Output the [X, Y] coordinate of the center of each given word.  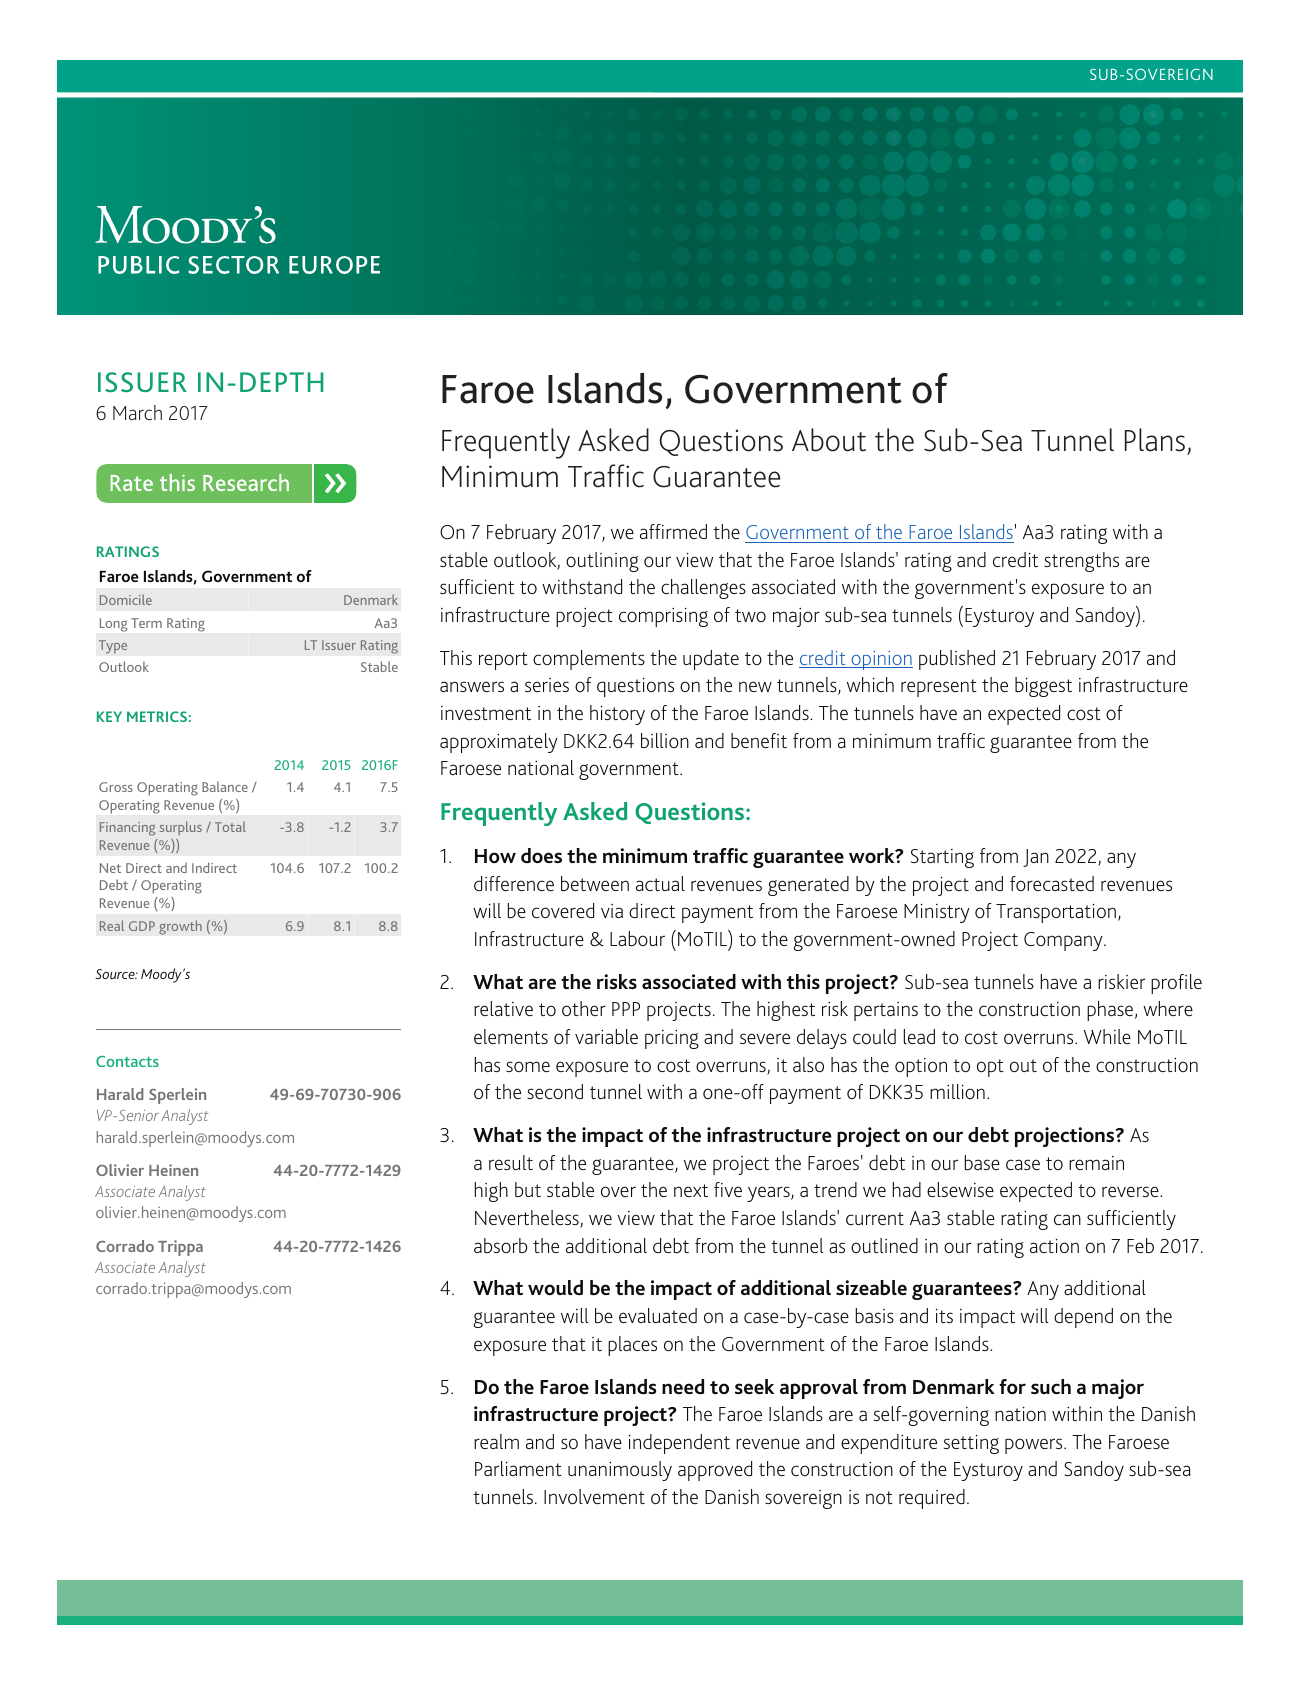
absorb [500, 1245]
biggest [1043, 687]
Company [1064, 941]
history [617, 715]
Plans [1155, 440]
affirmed [673, 531]
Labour [637, 938]
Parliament [518, 1468]
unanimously [620, 1471]
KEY [109, 716]
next [691, 1190]
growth [180, 927]
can [1067, 1219]
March [137, 412]
